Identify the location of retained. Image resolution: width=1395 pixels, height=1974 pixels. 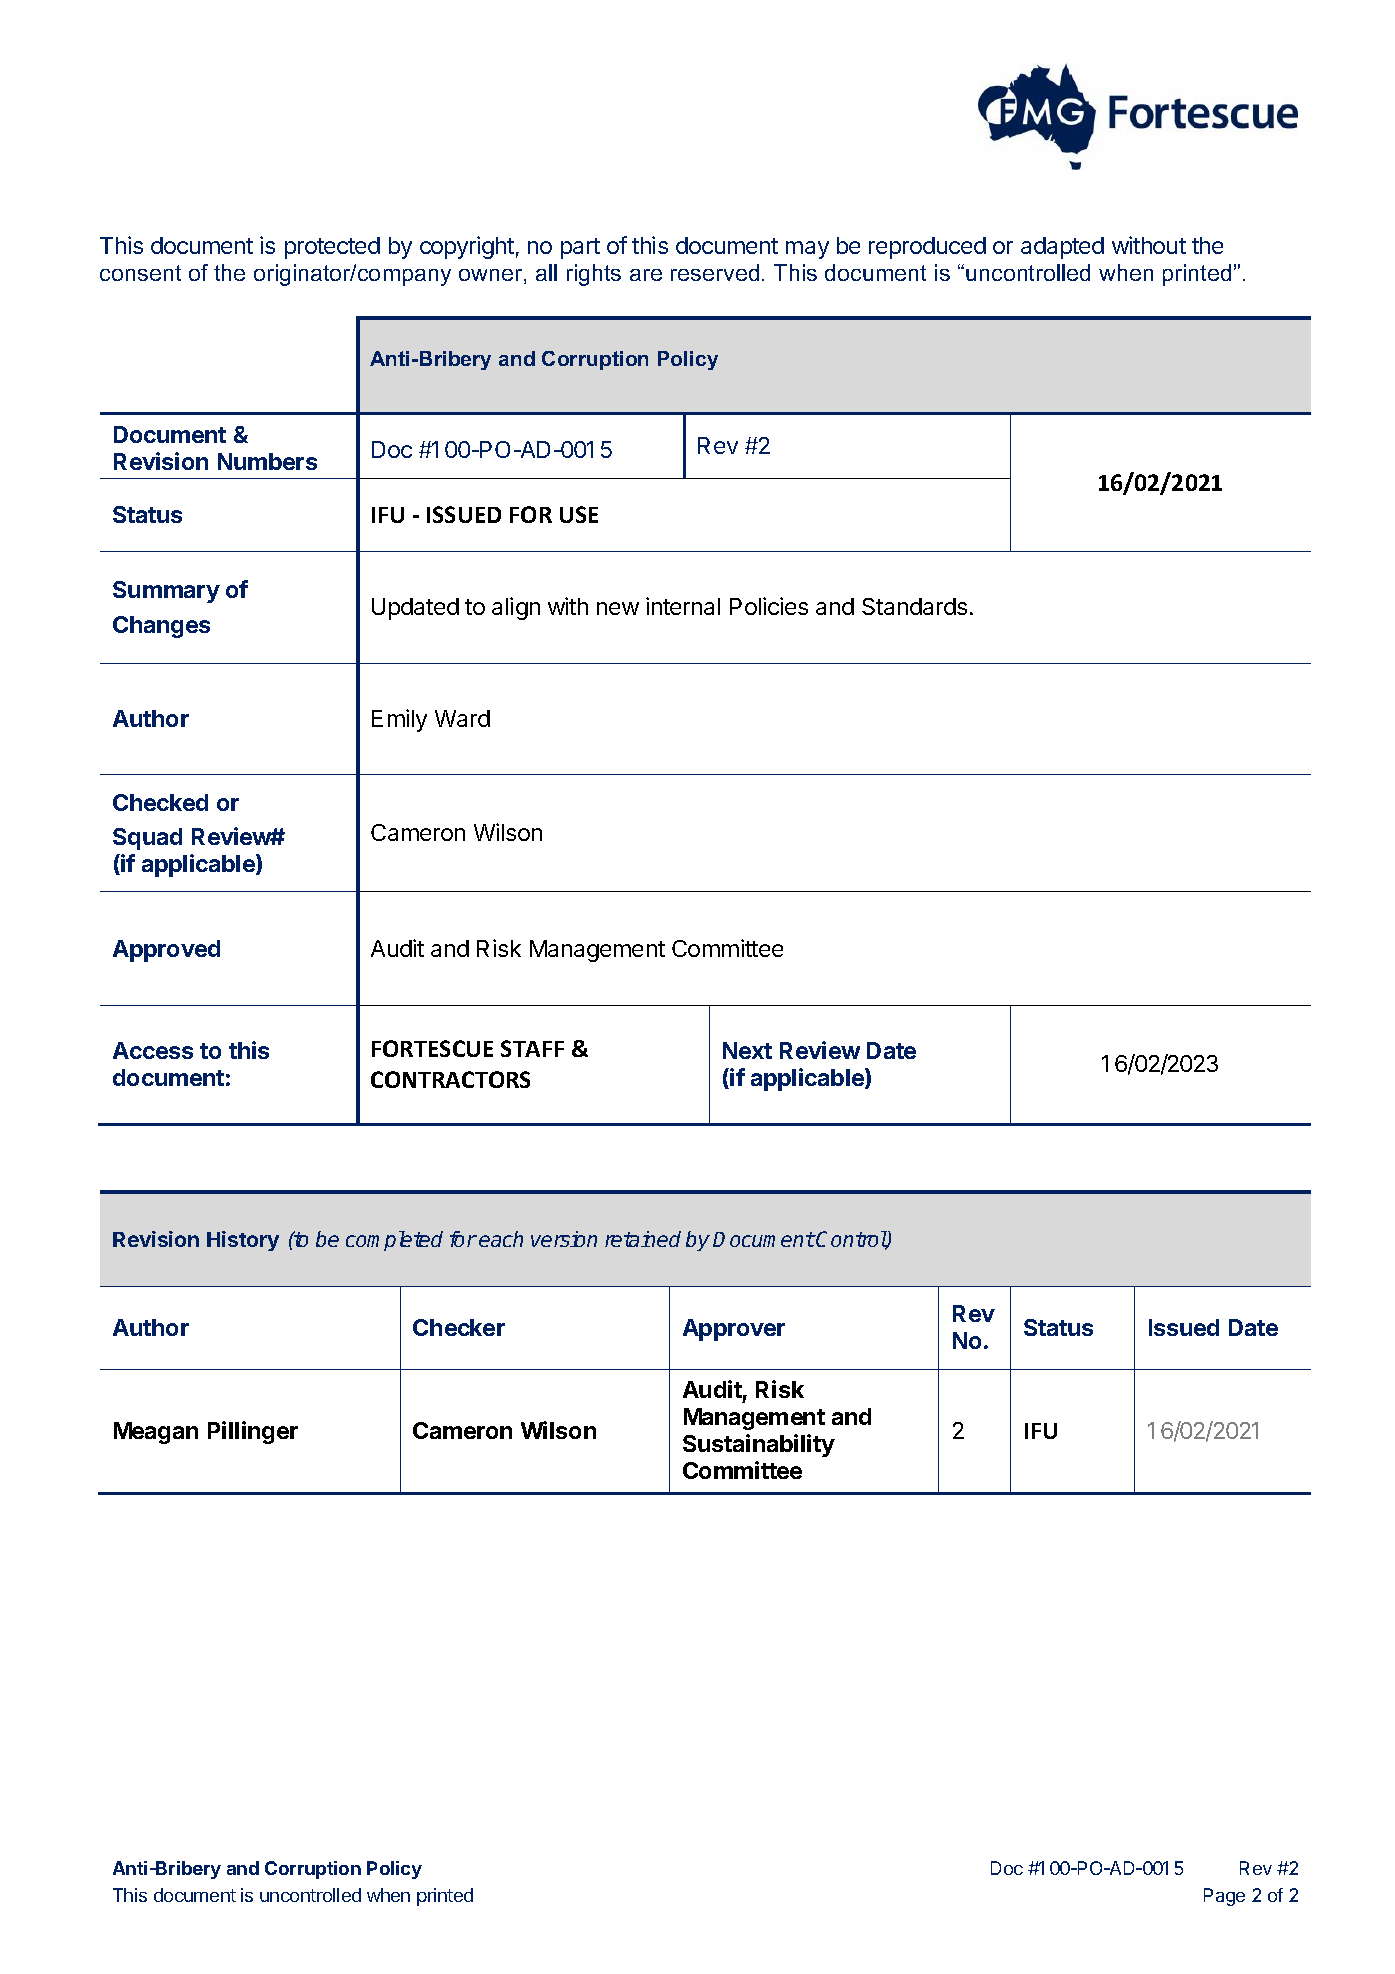
(643, 1239).
